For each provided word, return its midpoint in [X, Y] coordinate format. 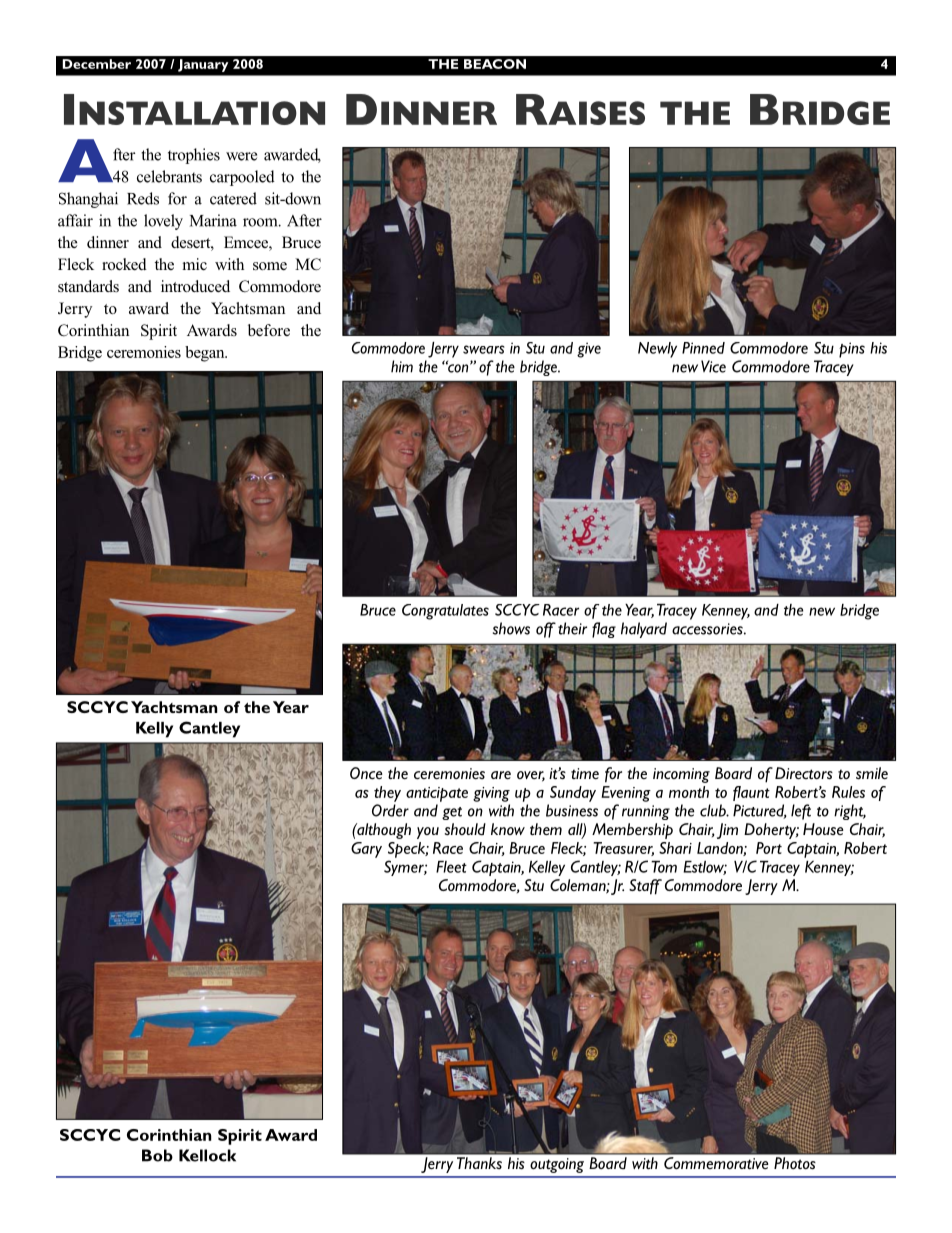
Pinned [703, 348]
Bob [157, 1155]
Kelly [154, 730]
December [97, 64]
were [241, 156]
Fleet [451, 867]
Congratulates [445, 612]
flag [604, 630]
